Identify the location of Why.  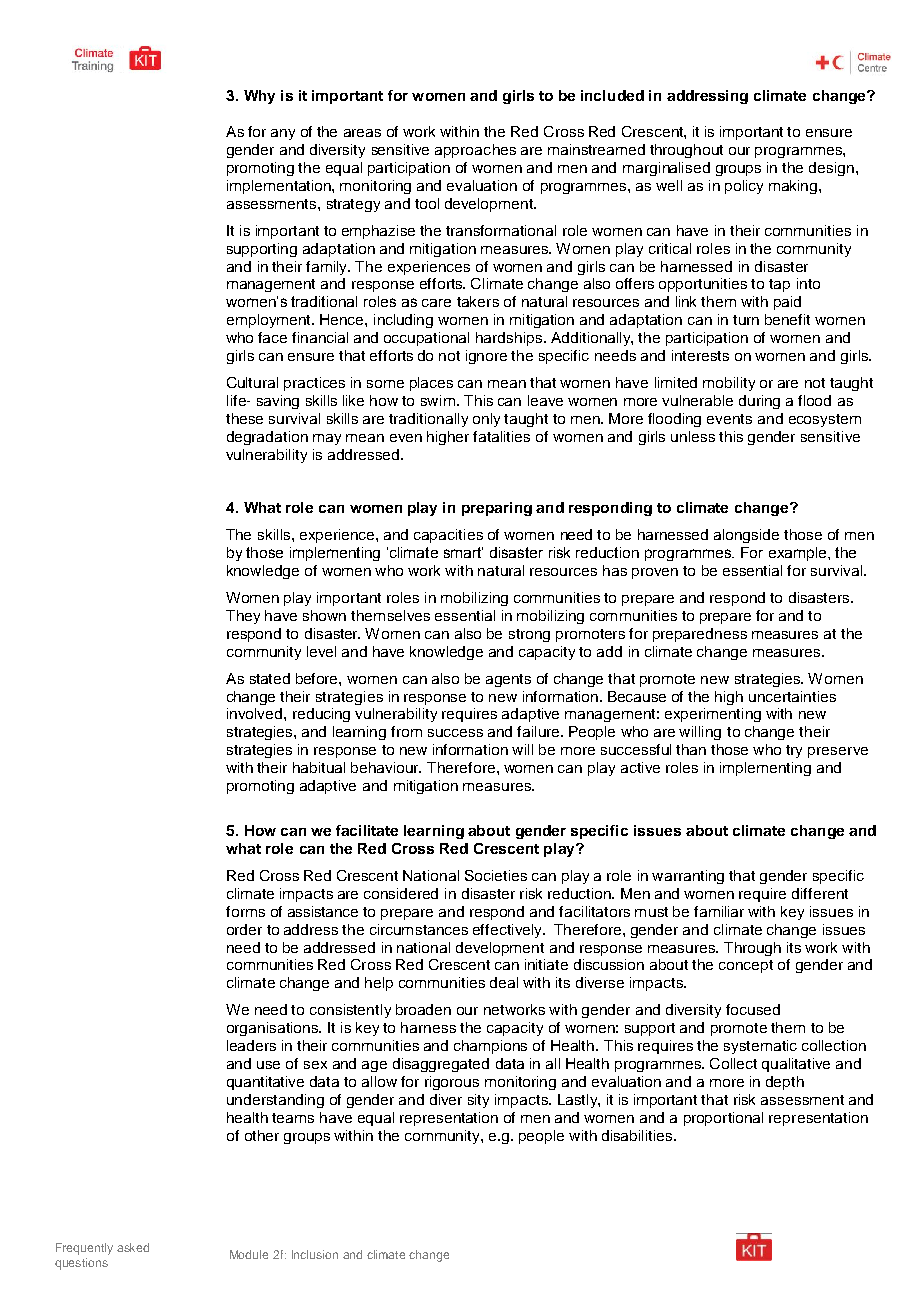
(259, 97).
